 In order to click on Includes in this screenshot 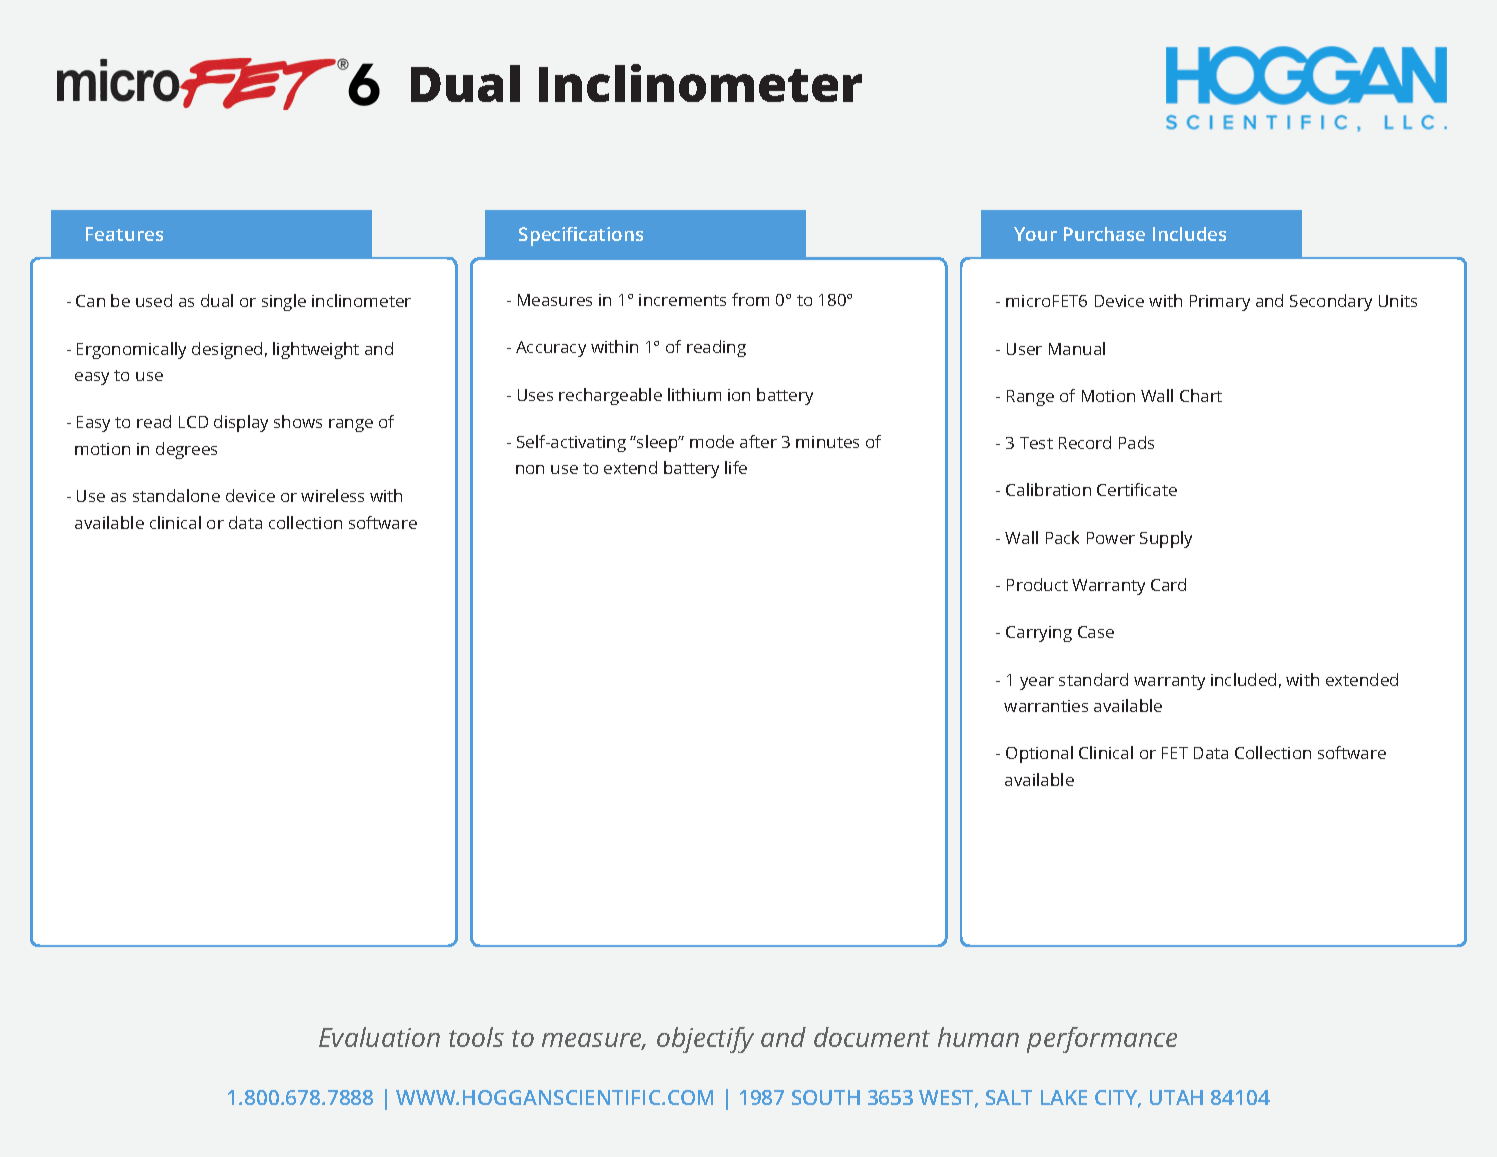, I will do `click(1189, 234)`.
